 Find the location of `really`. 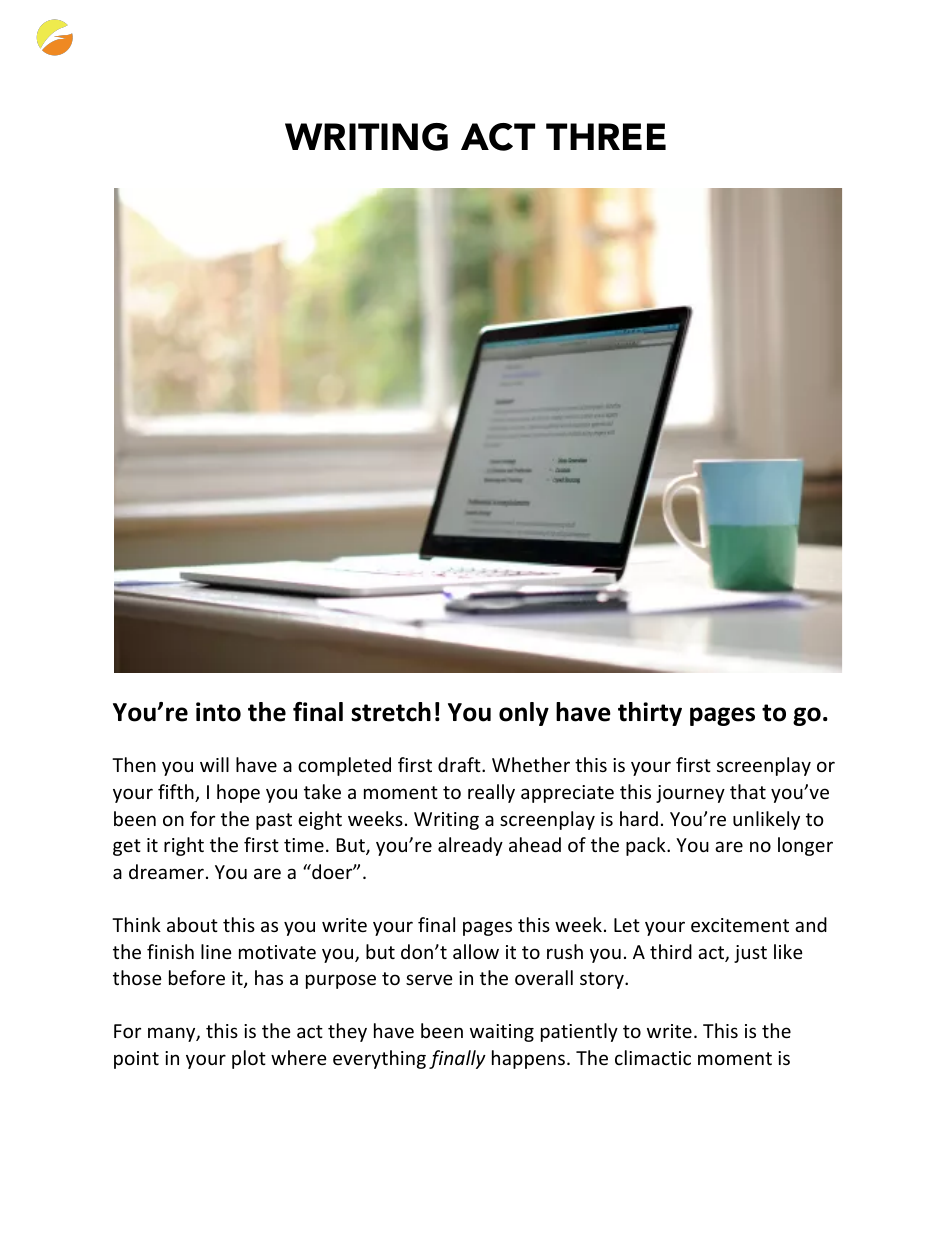

really is located at coordinates (491, 793).
